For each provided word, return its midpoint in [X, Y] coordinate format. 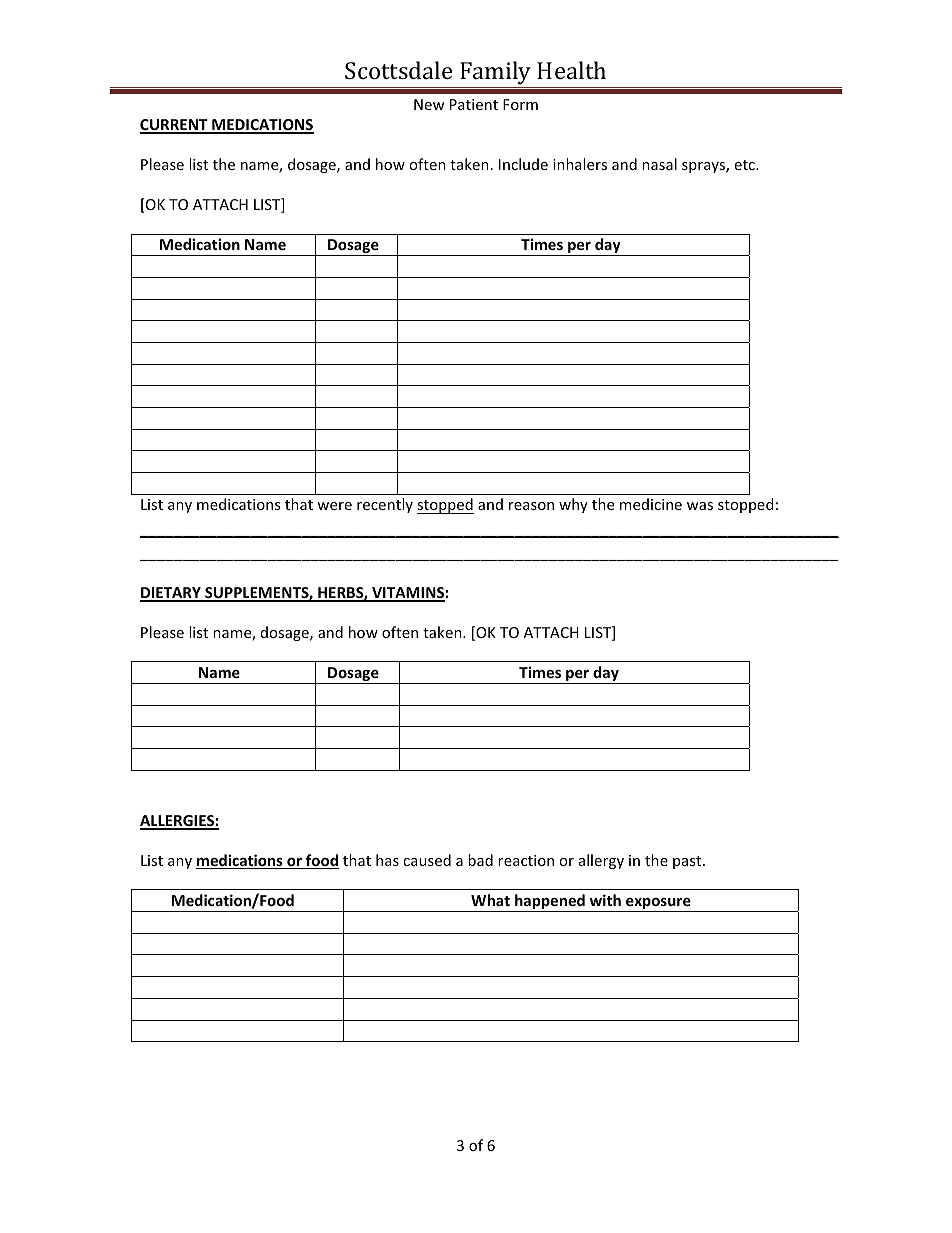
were [334, 506]
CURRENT [175, 126]
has [387, 860]
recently [385, 505]
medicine [651, 504]
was [700, 506]
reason [531, 506]
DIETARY [171, 594]
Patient [474, 104]
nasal [659, 164]
